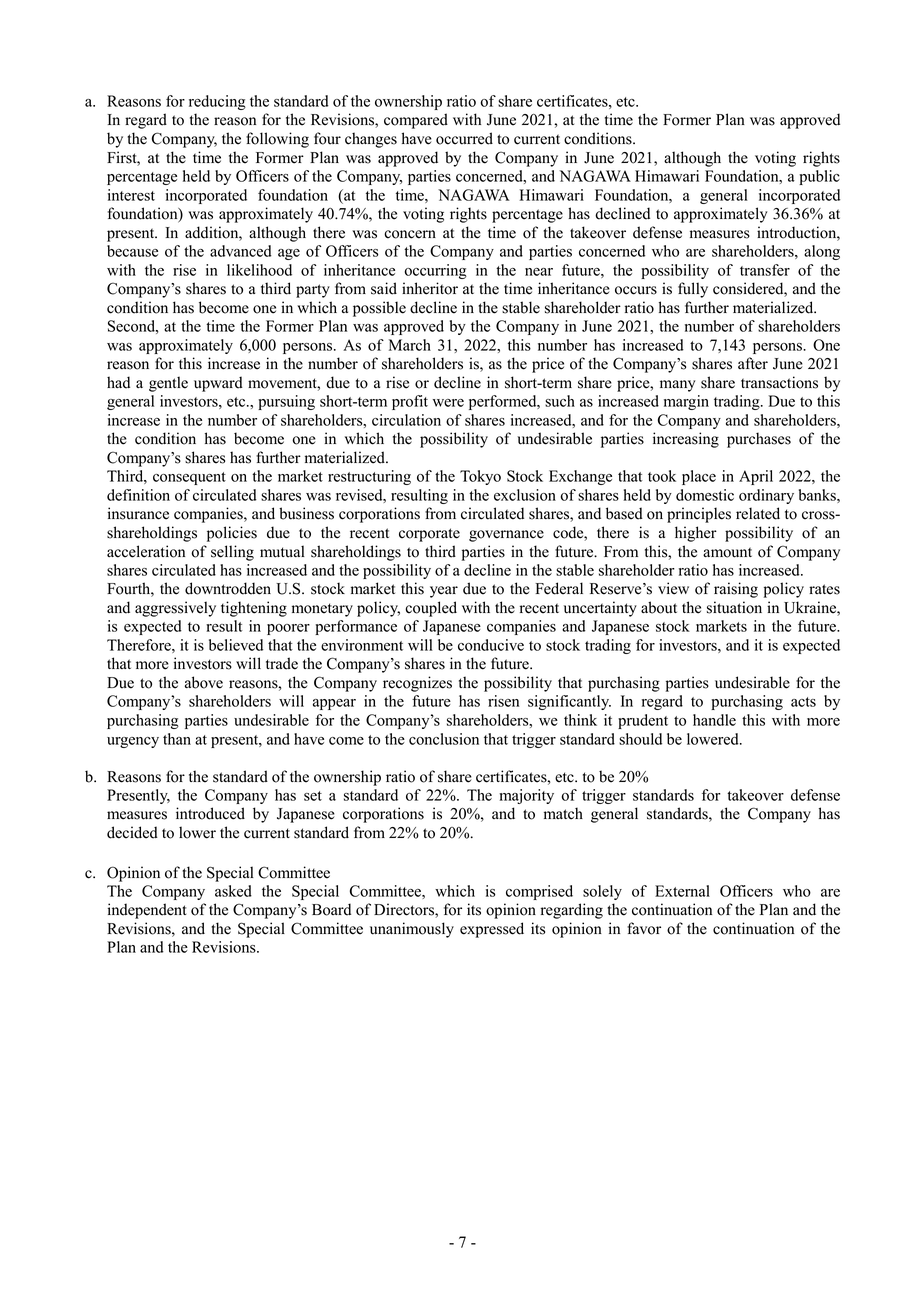 The image size is (924, 1308). What do you see at coordinates (491, 645) in the screenshot?
I see `conducive` at bounding box center [491, 645].
